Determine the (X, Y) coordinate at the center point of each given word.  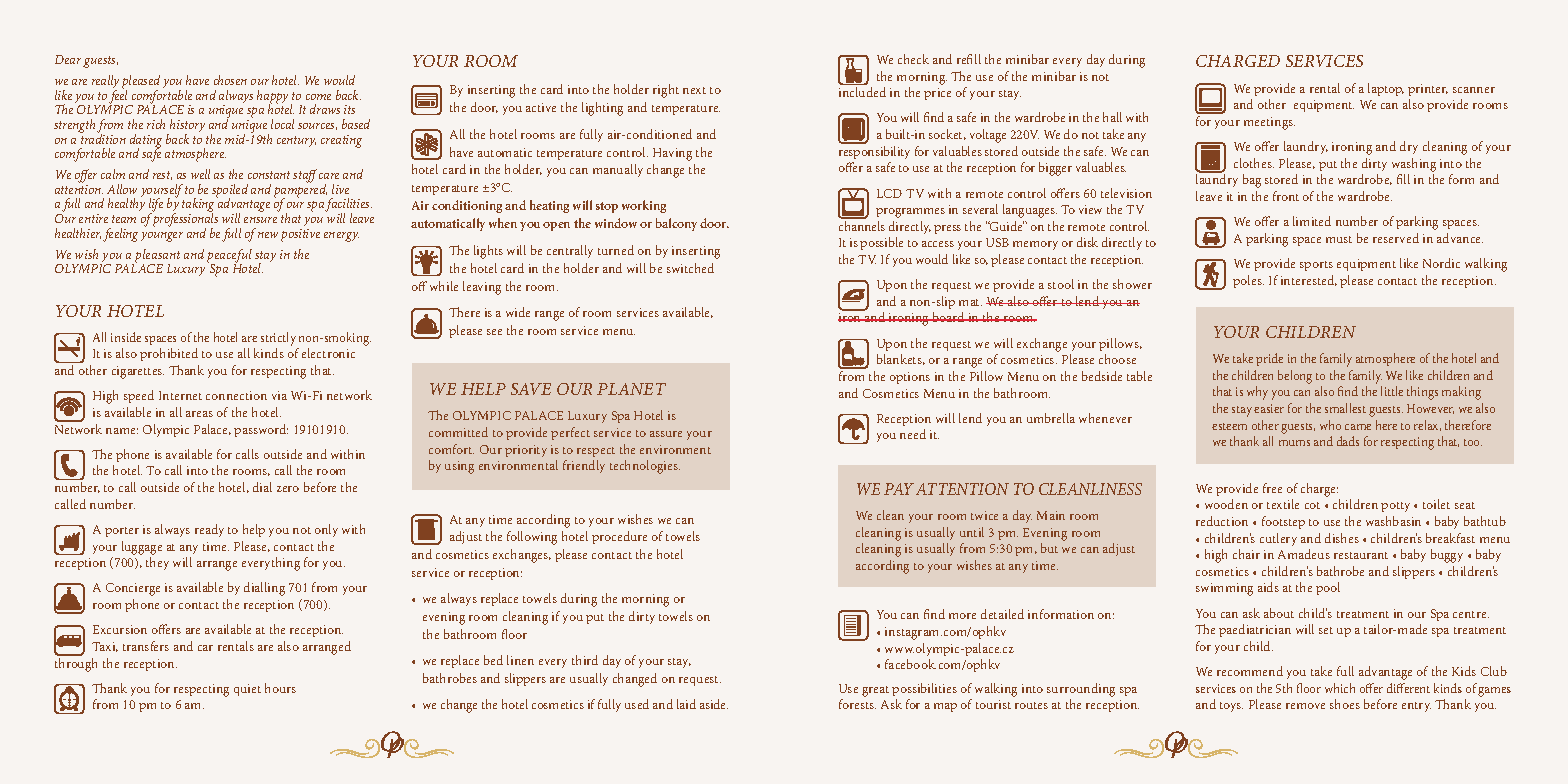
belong (1295, 377)
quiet (247, 690)
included (862, 92)
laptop (1386, 89)
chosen (230, 80)
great (875, 691)
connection (236, 395)
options (910, 378)
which (1340, 688)
